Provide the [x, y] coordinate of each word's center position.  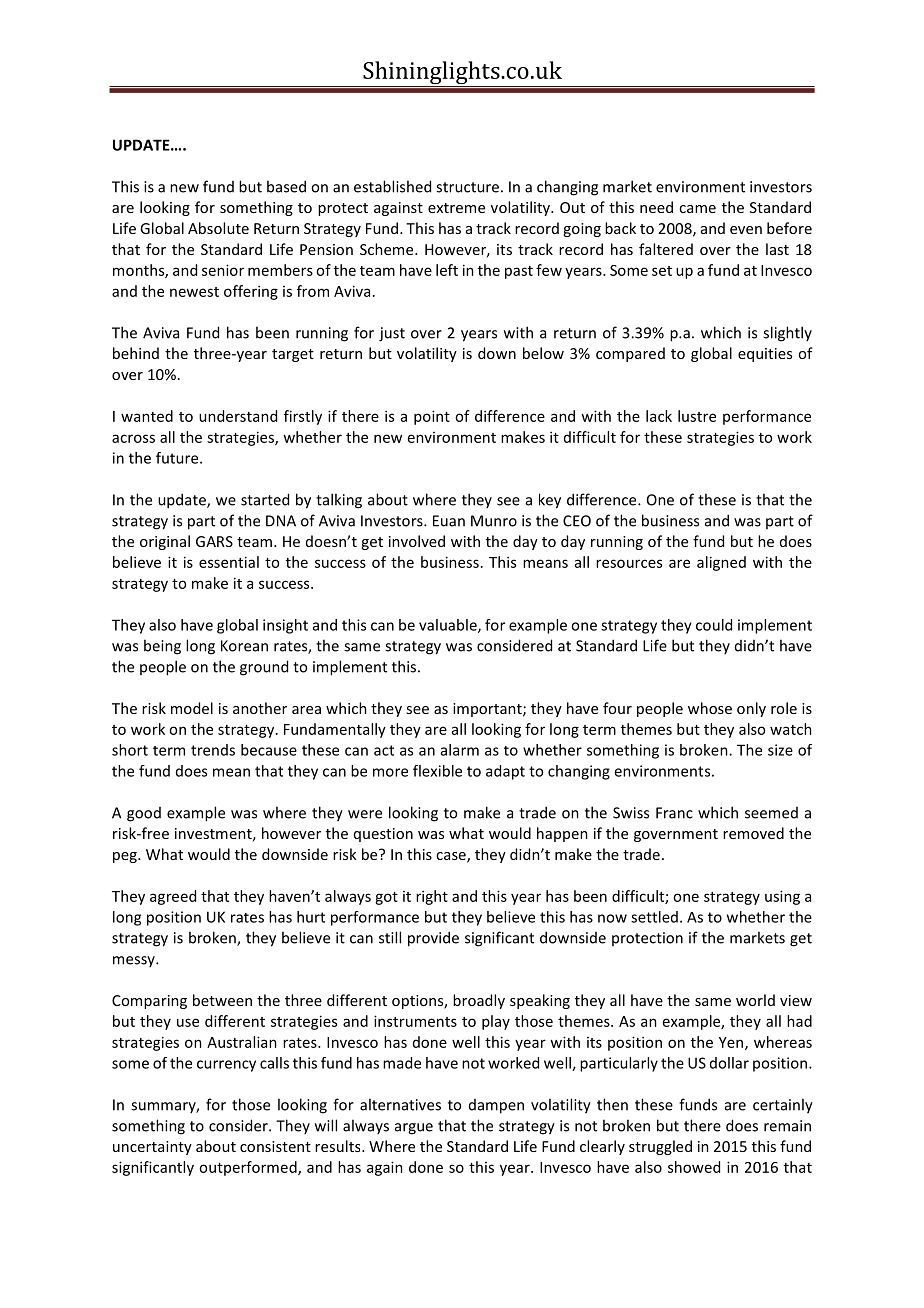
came [697, 209]
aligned [721, 563]
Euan [449, 521]
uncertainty [152, 1148]
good [144, 814]
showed [694, 1167]
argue [414, 1129]
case [452, 857]
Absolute [218, 228]
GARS [214, 541]
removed [753, 833]
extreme [456, 208]
